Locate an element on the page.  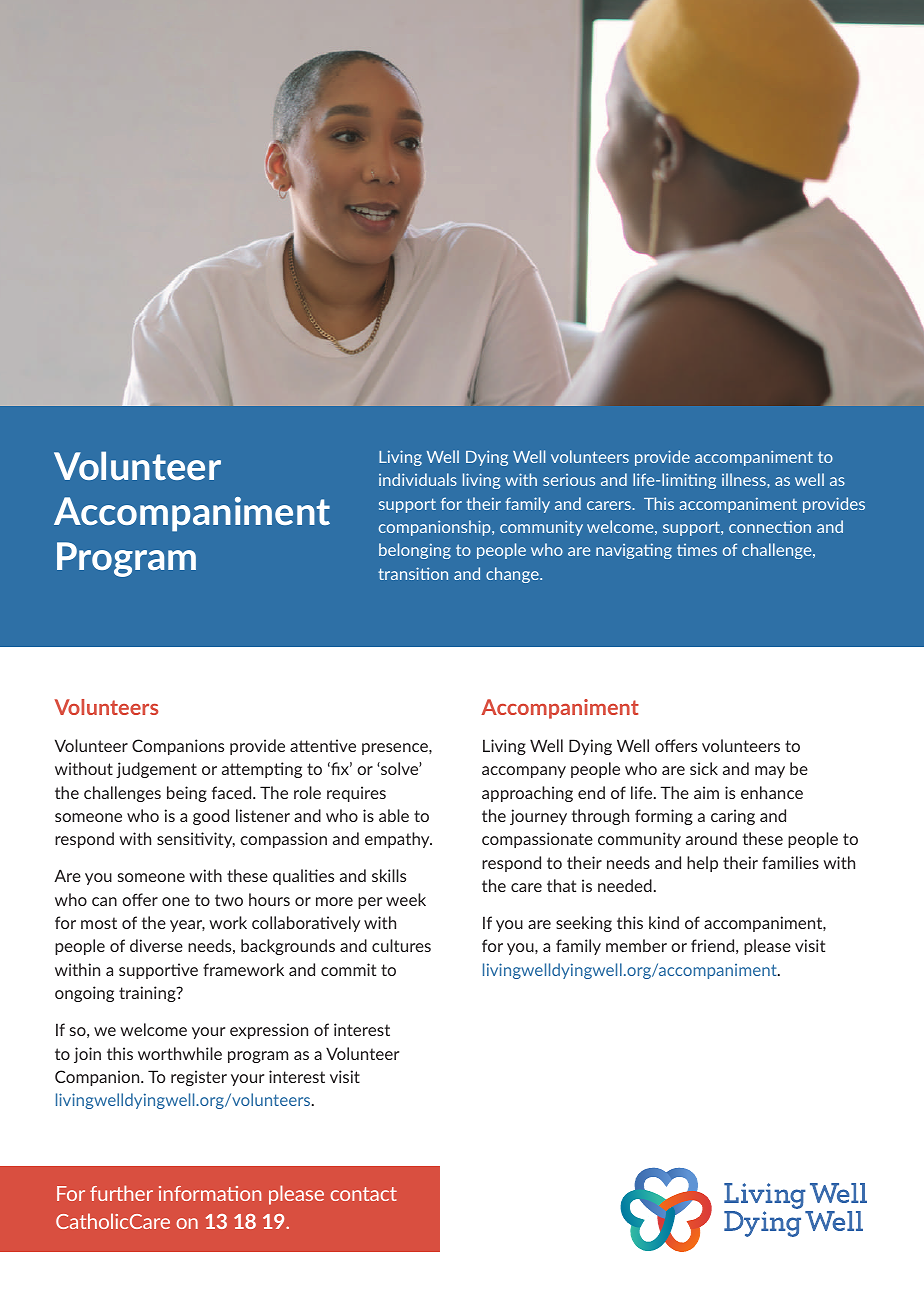
belonging is located at coordinates (415, 551).
